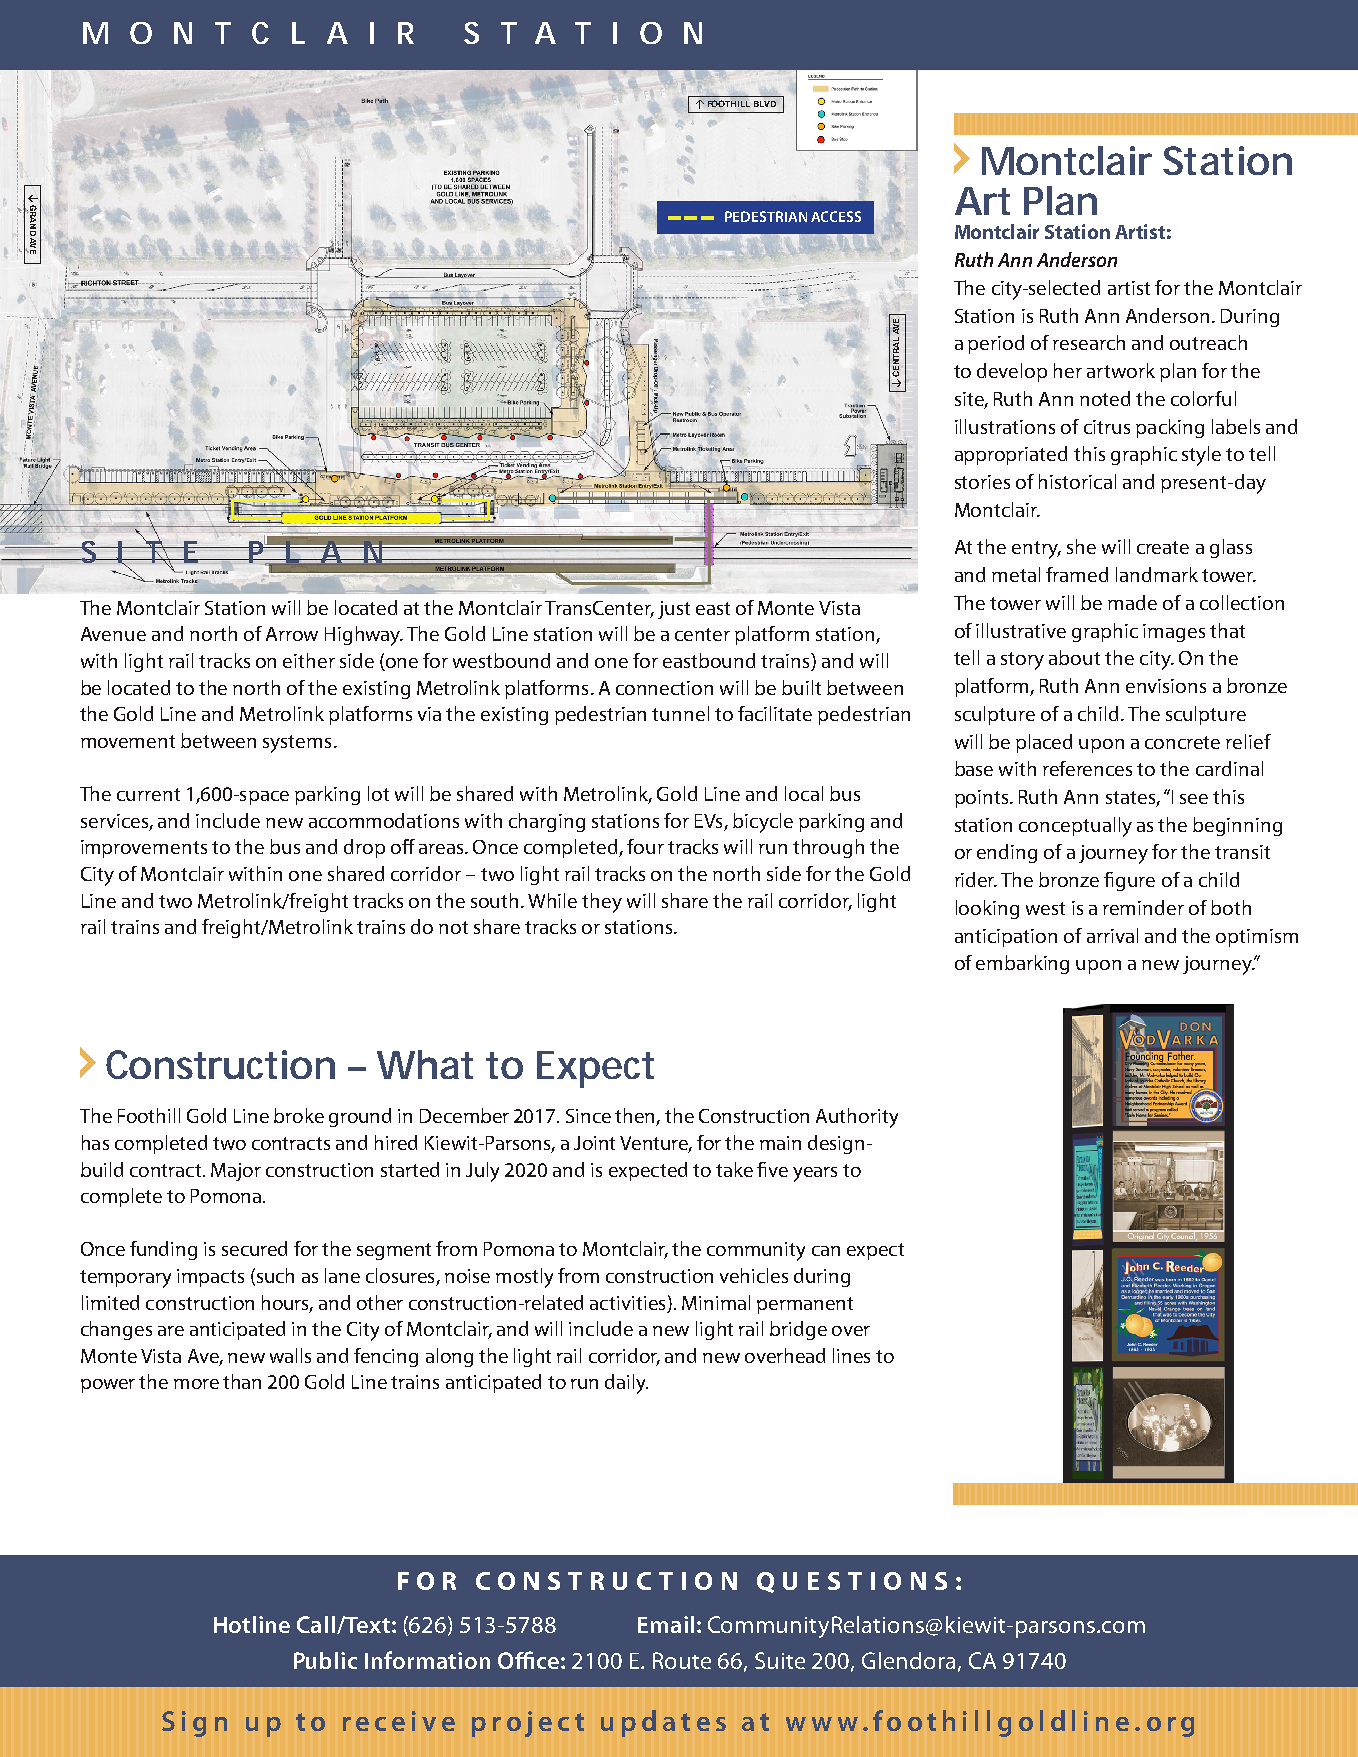  What do you see at coordinates (1081, 546) in the screenshot?
I see `she` at bounding box center [1081, 546].
